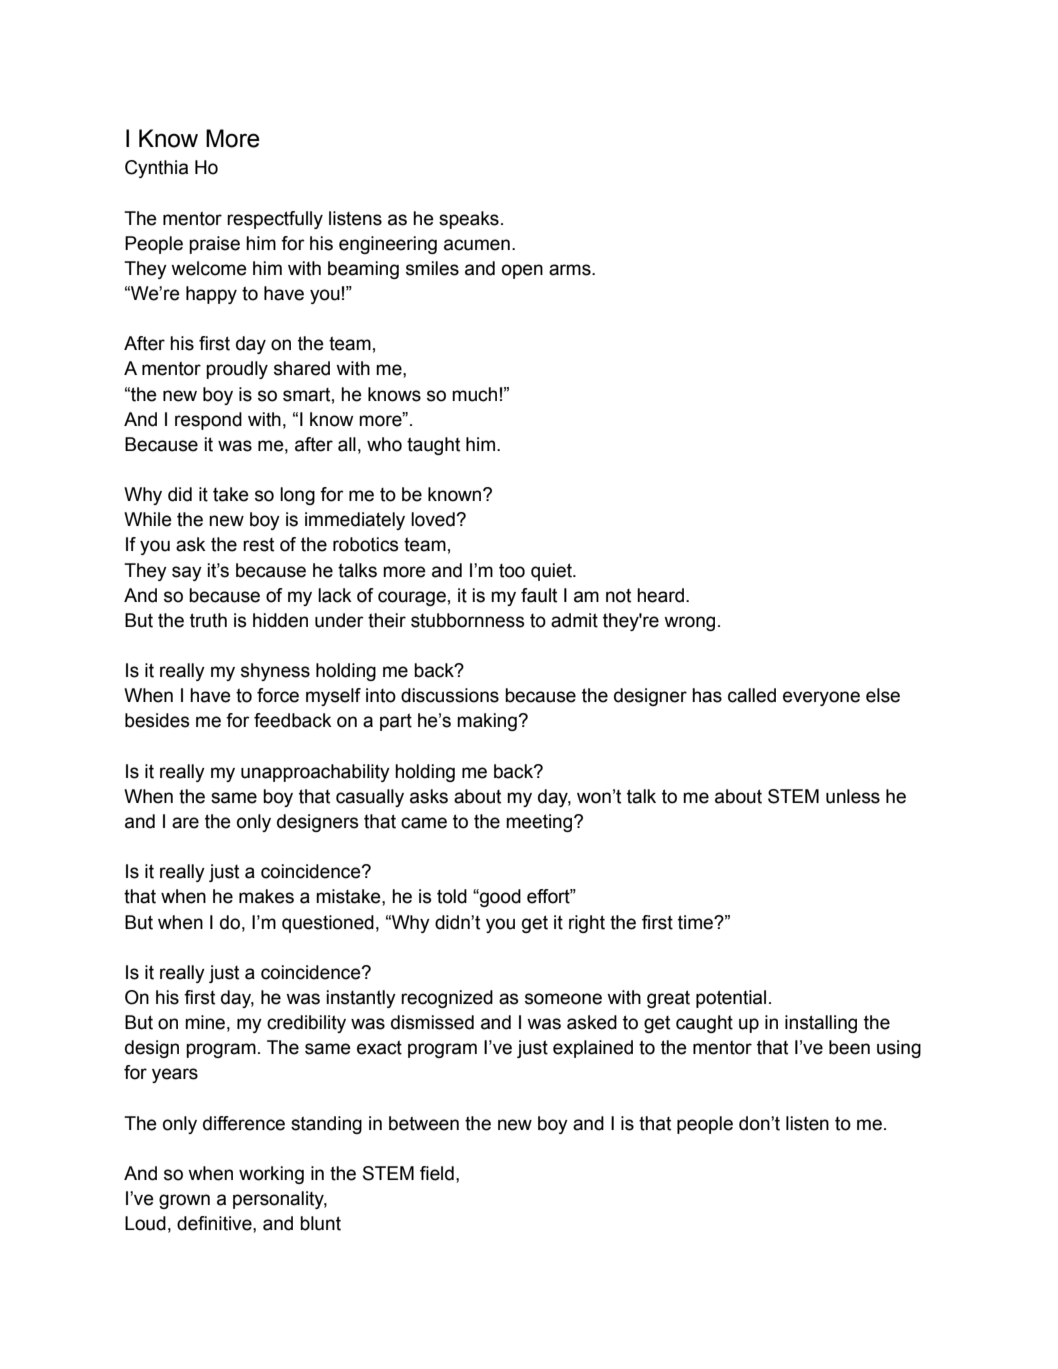 This screenshot has height=1369, width=1058. What do you see at coordinates (660, 595) in the screenshot?
I see `heard` at bounding box center [660, 595].
